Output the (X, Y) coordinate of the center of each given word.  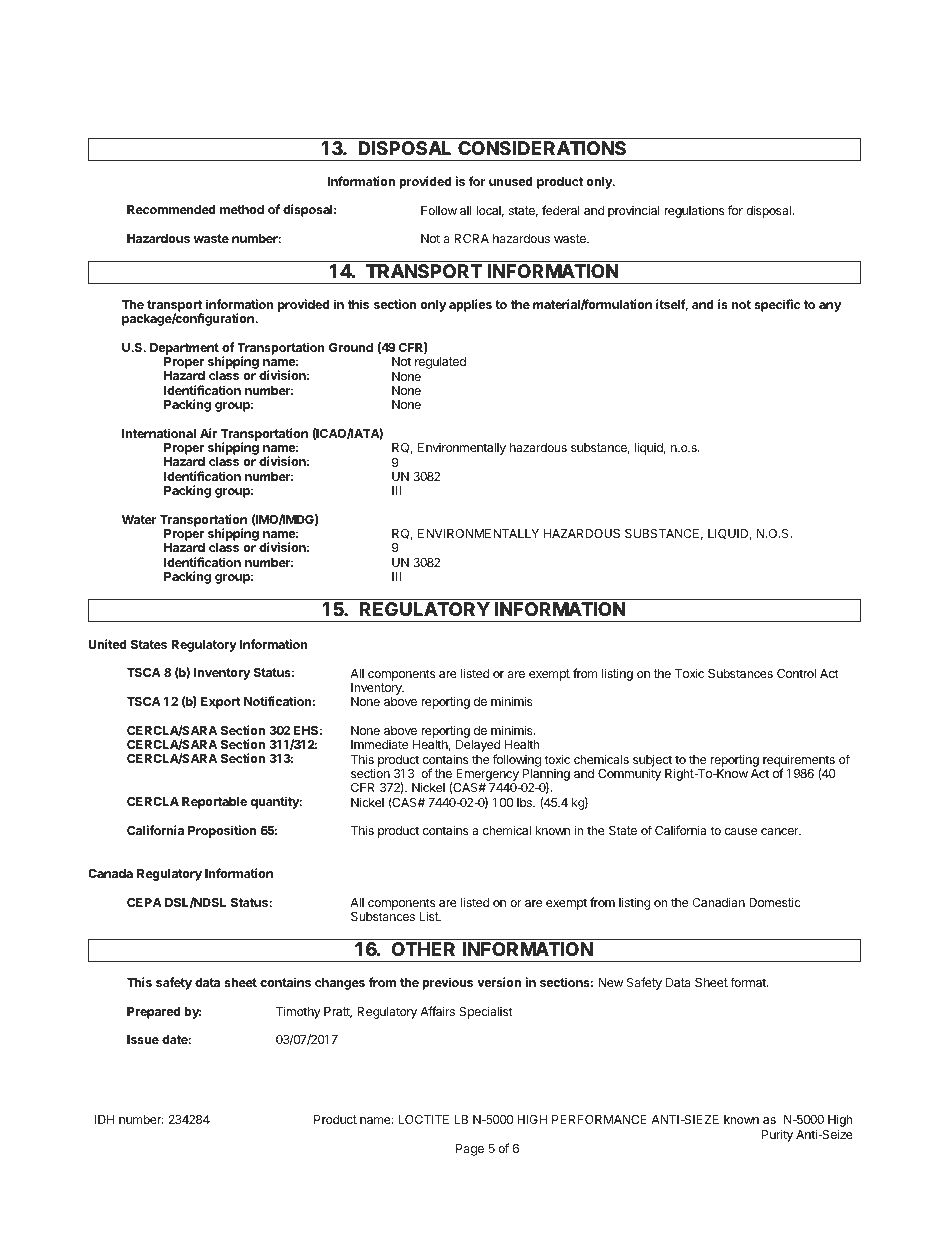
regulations (694, 211)
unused (511, 181)
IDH (104, 1119)
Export (221, 703)
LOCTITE (424, 1119)
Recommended (171, 209)
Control (796, 673)
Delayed (477, 747)
